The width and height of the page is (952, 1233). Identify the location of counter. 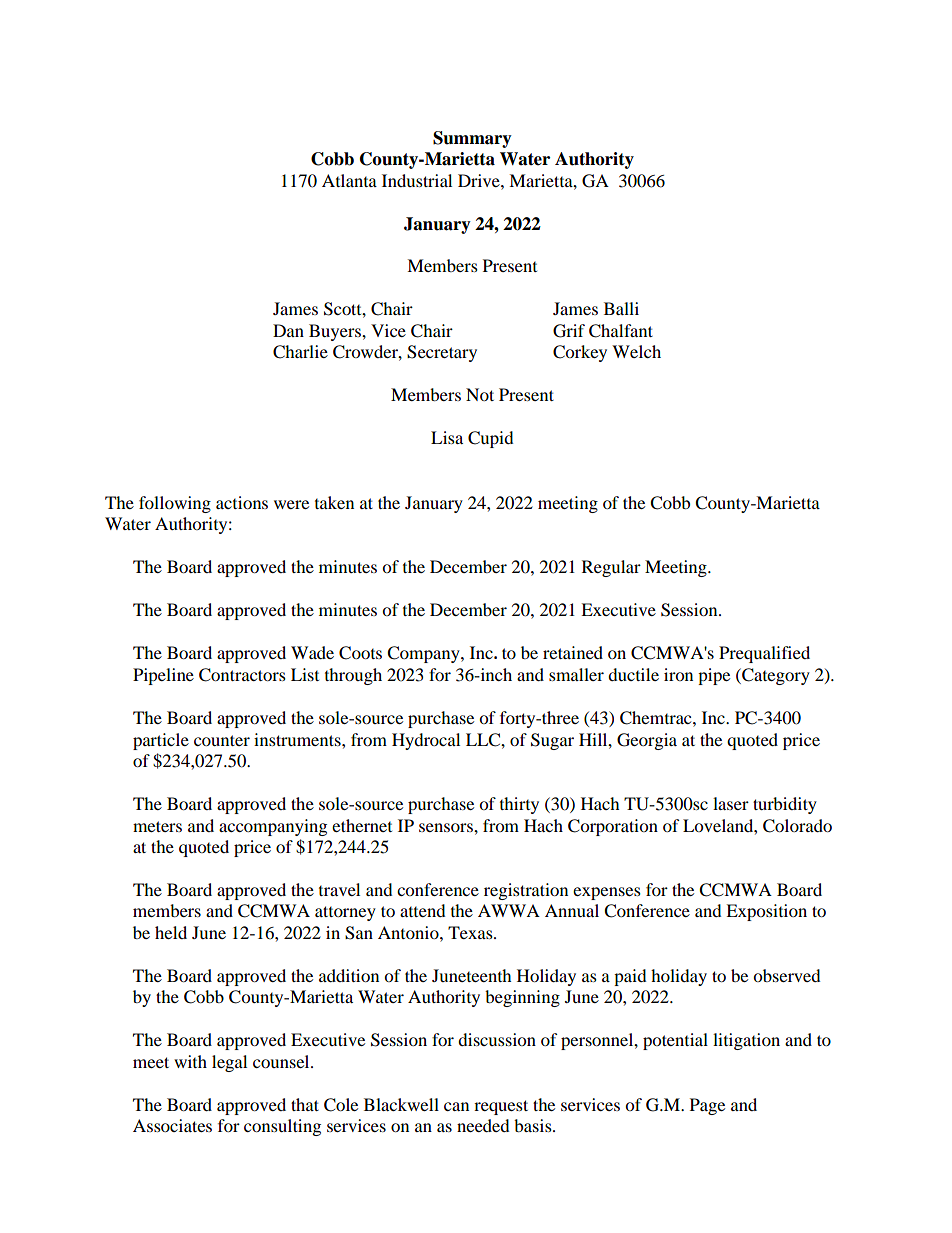
(222, 740).
